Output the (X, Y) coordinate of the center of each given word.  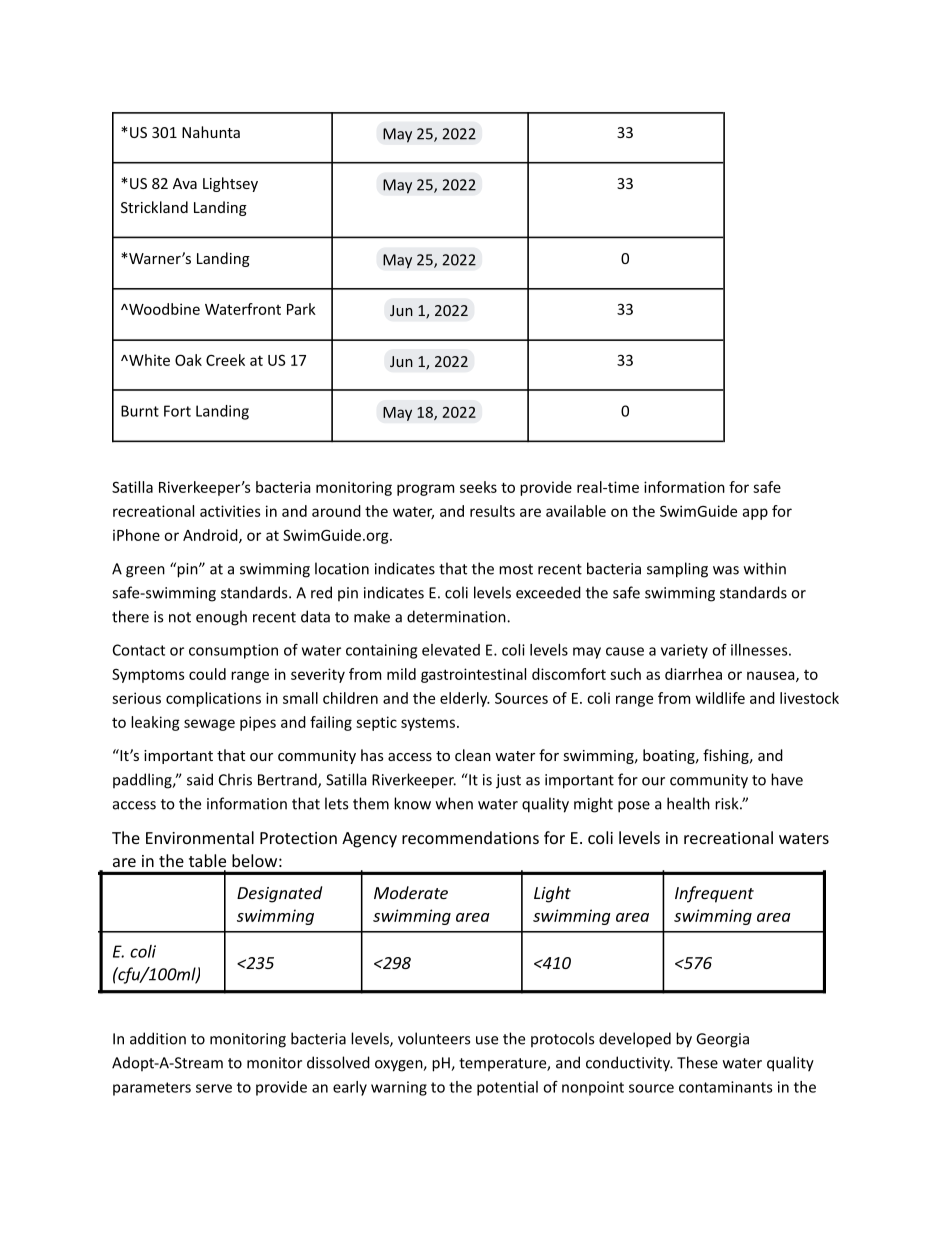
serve (214, 1088)
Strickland (154, 207)
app (755, 514)
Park (301, 309)
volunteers (434, 1038)
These (697, 1062)
